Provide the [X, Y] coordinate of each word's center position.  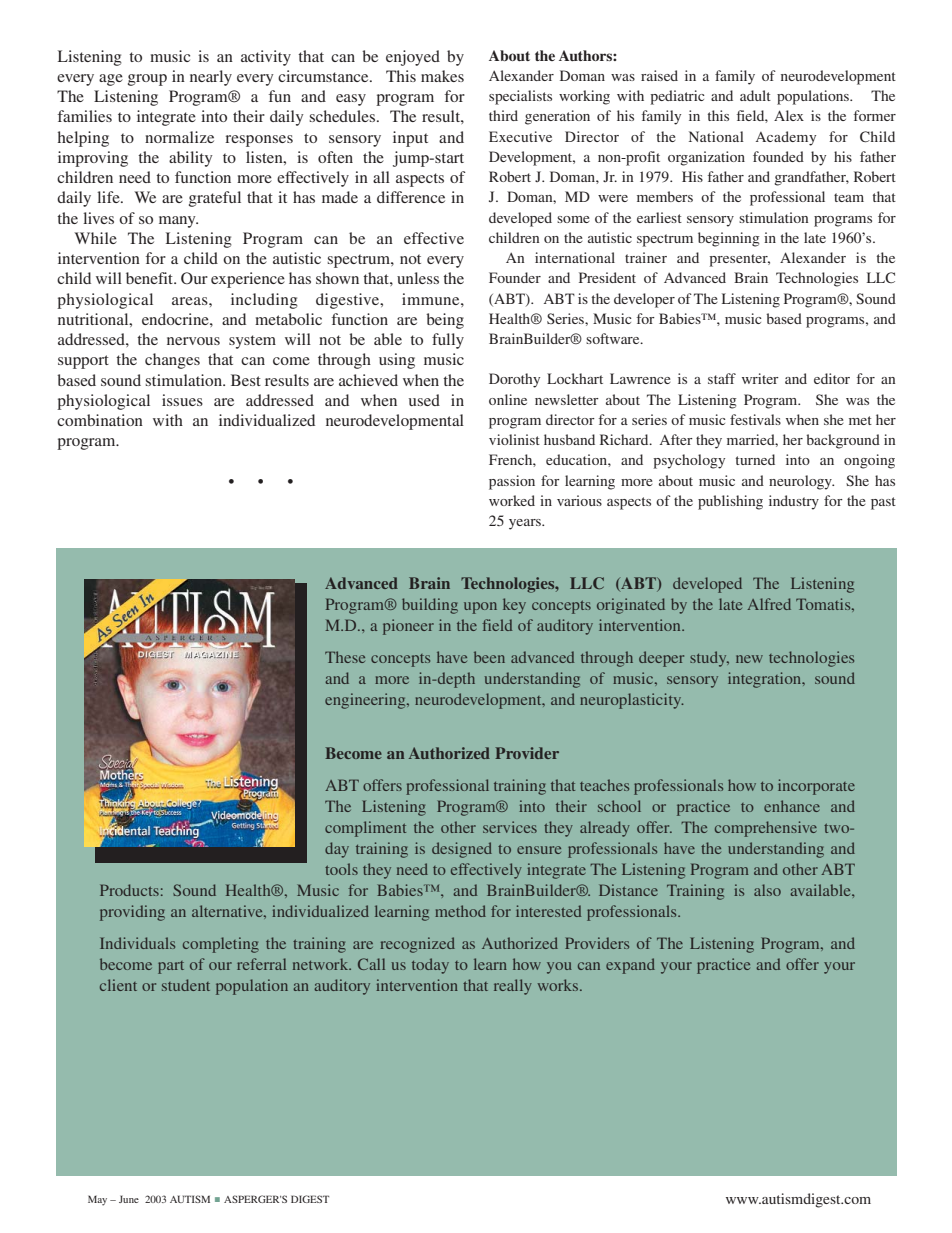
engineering [366, 701]
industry [794, 502]
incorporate [816, 787]
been [489, 657]
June [129, 1199]
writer [760, 378]
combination [100, 420]
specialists [520, 97]
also [767, 890]
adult [755, 95]
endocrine [176, 319]
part [171, 967]
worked [512, 500]
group [147, 80]
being [445, 321]
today [430, 966]
